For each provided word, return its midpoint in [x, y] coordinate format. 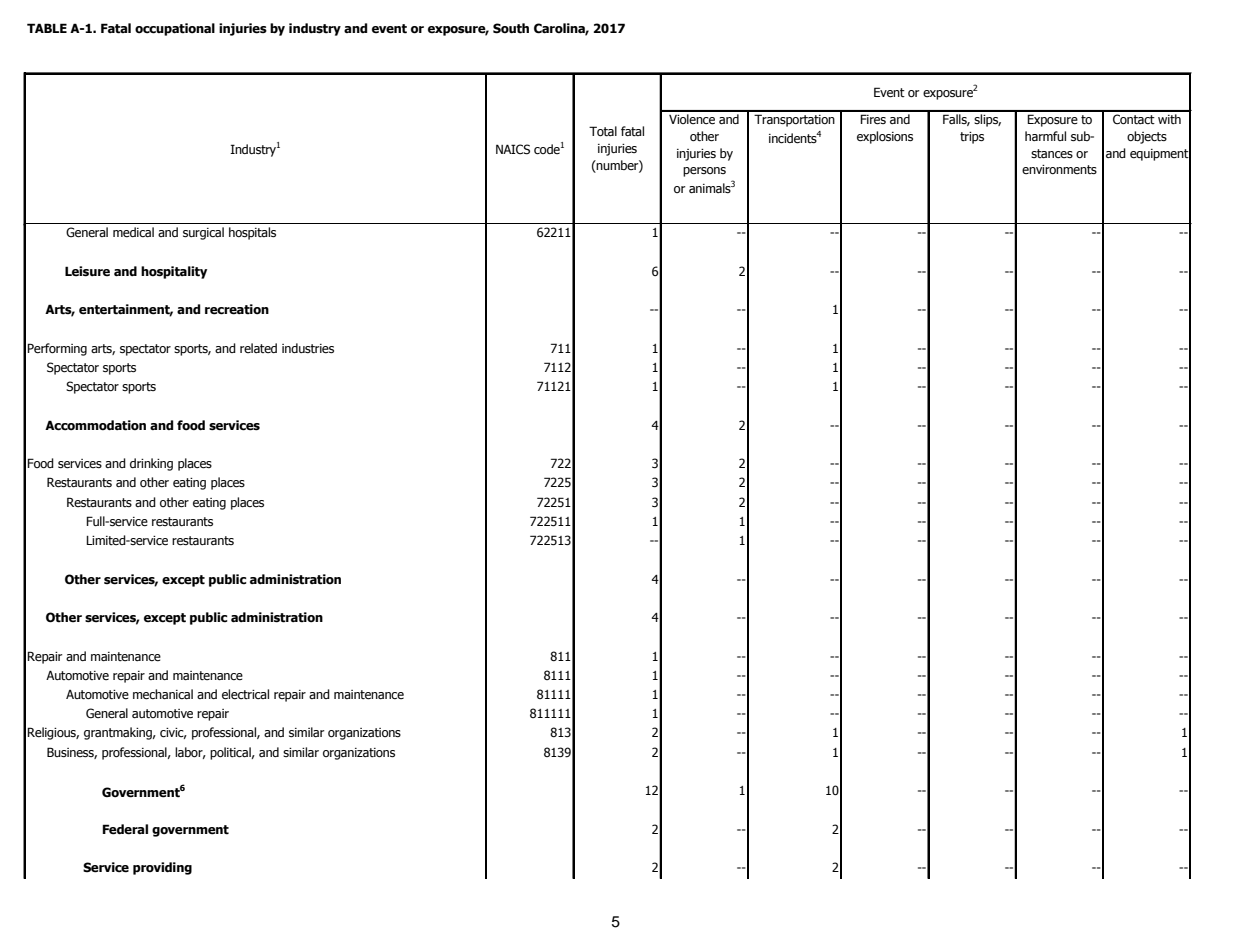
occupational [175, 29]
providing [162, 868]
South [511, 28]
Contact [1134, 119]
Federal [125, 829]
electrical [245, 694]
